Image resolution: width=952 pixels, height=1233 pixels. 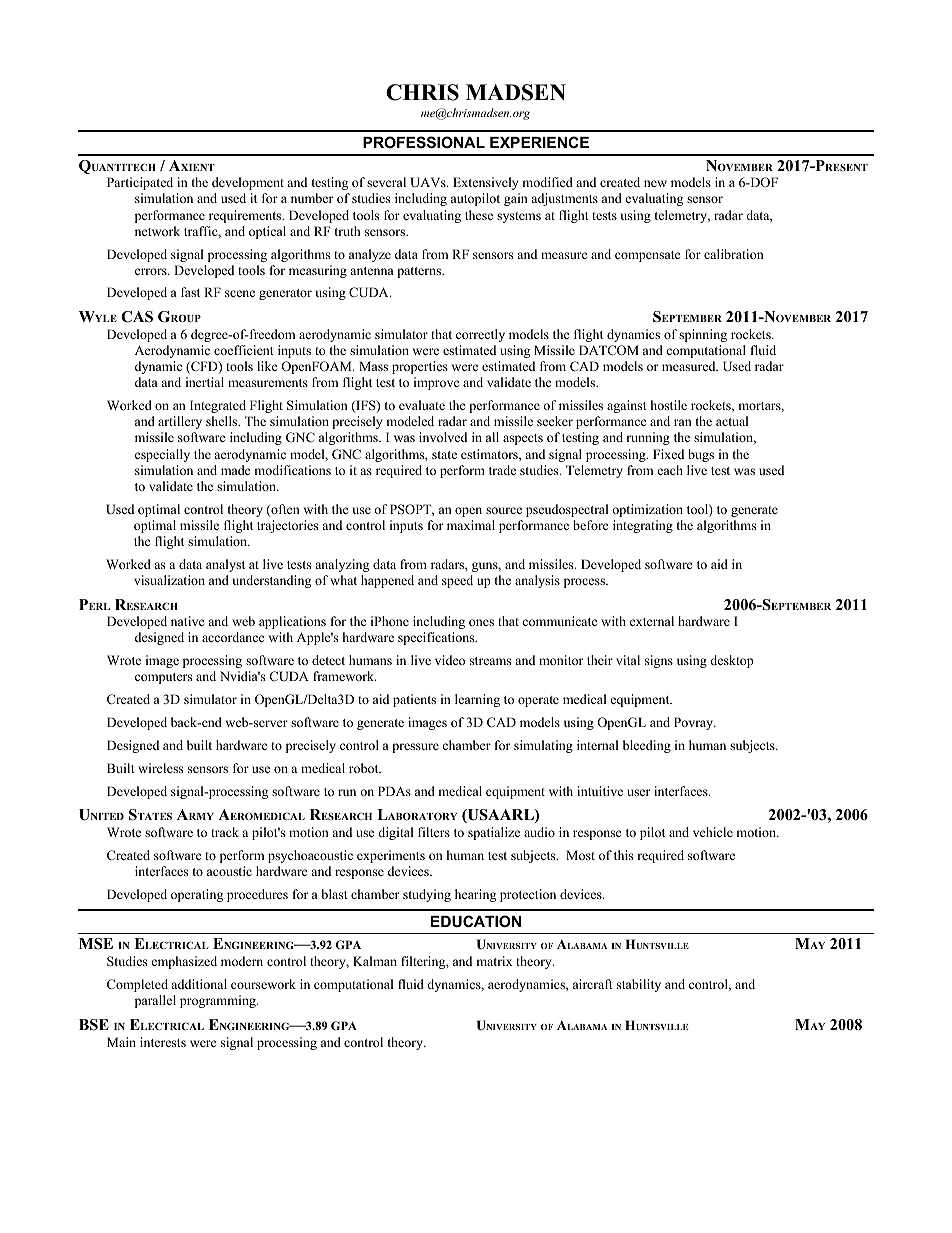 What do you see at coordinates (169, 580) in the screenshot?
I see `visualization` at bounding box center [169, 580].
